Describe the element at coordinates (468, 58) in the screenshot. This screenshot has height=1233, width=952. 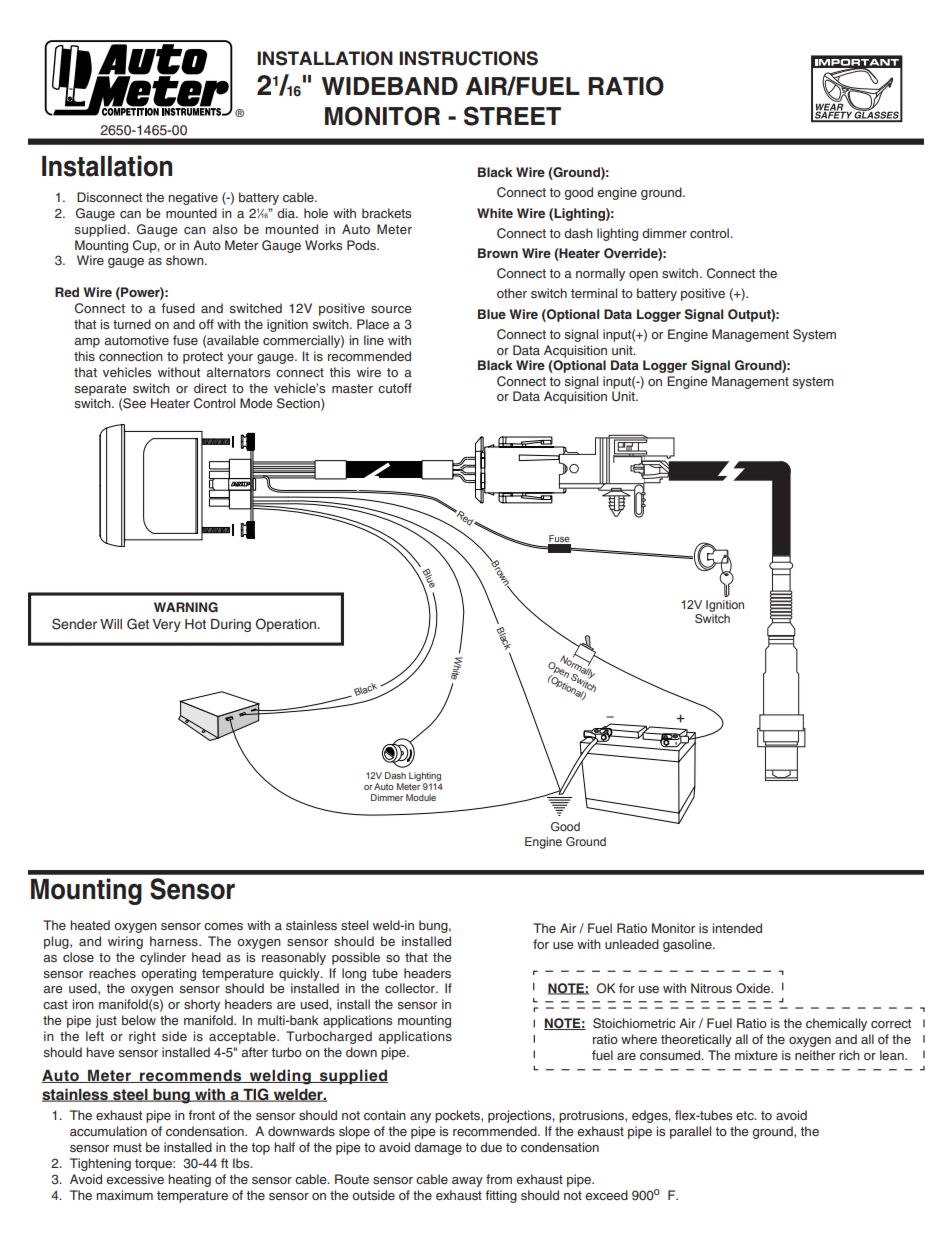
I see `INSTRUCTIONS` at that location.
